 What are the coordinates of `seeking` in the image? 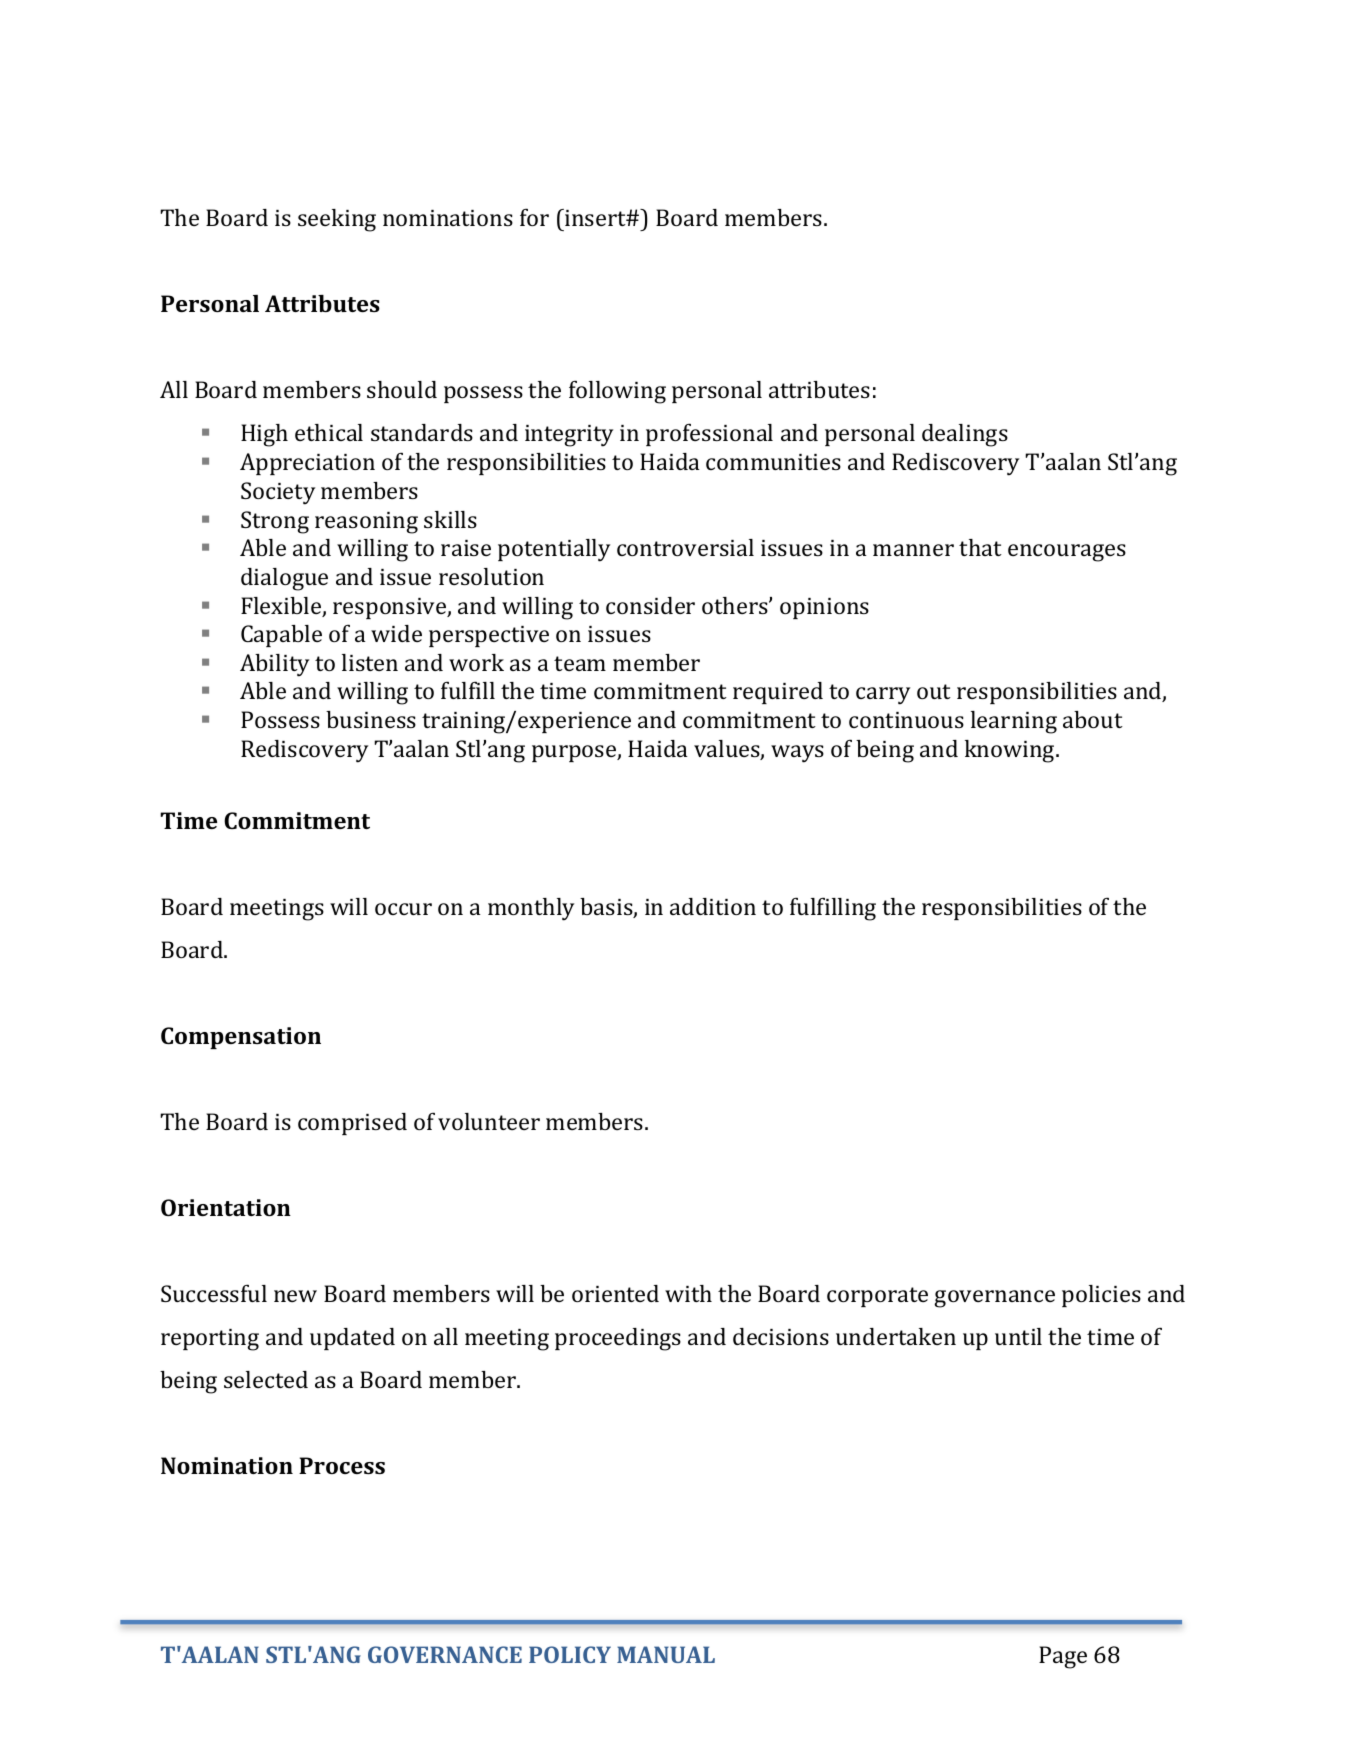 It's located at (337, 220).
